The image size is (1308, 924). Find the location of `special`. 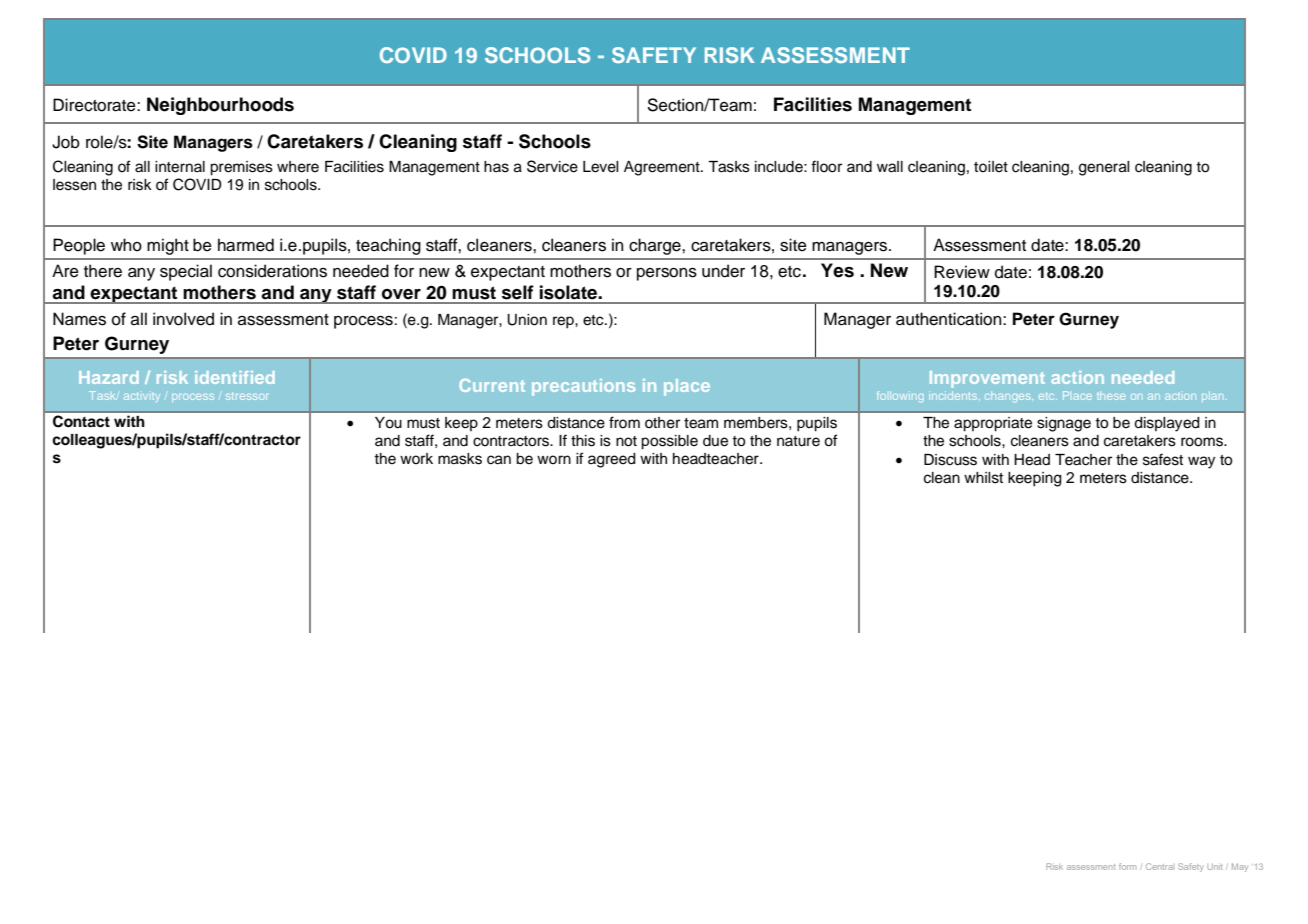

special is located at coordinates (186, 272).
